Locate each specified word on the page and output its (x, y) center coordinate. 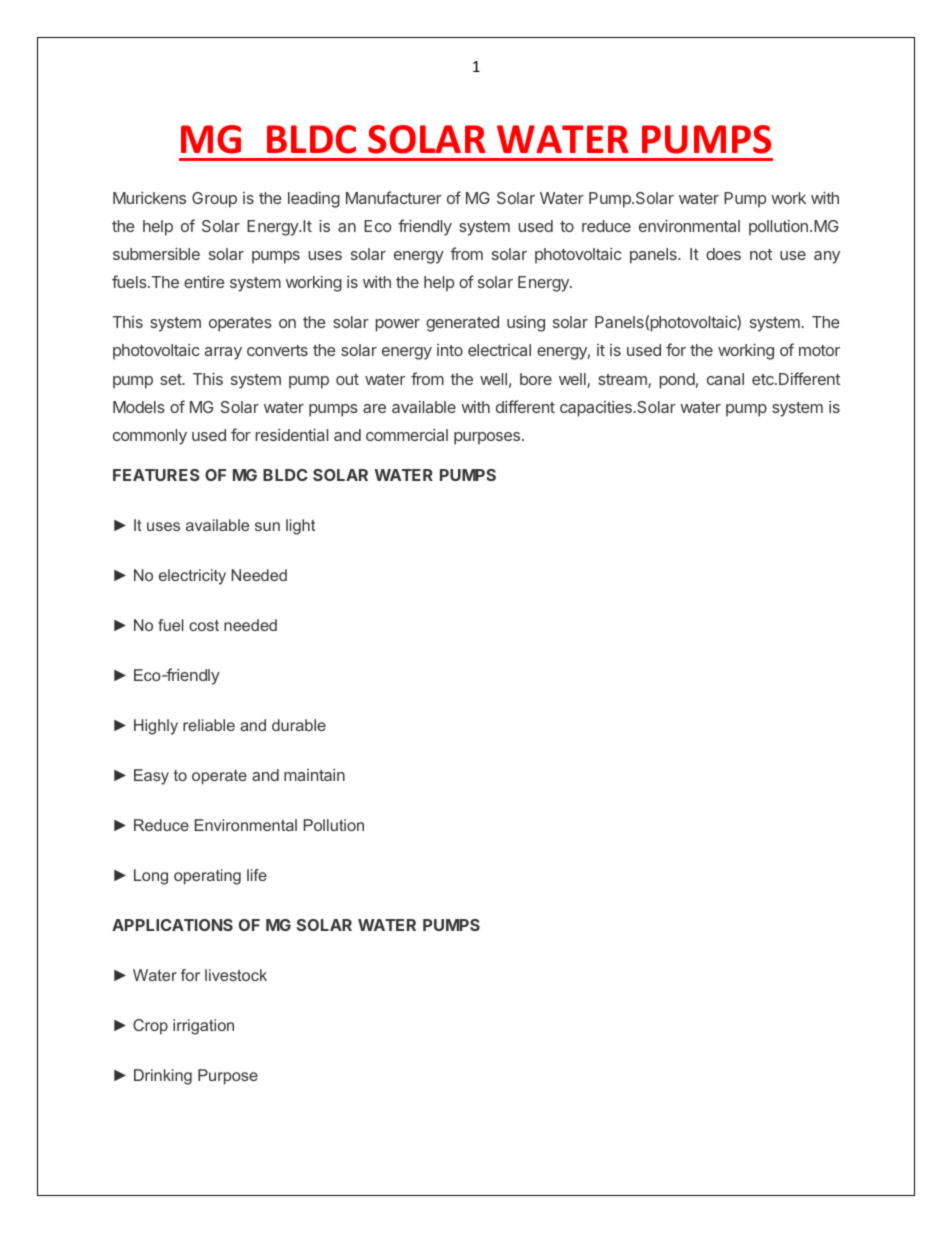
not (761, 254)
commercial (407, 435)
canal (725, 379)
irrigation (203, 1027)
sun (267, 526)
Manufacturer (394, 197)
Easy (151, 777)
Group (214, 200)
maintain (314, 775)
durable (299, 725)
